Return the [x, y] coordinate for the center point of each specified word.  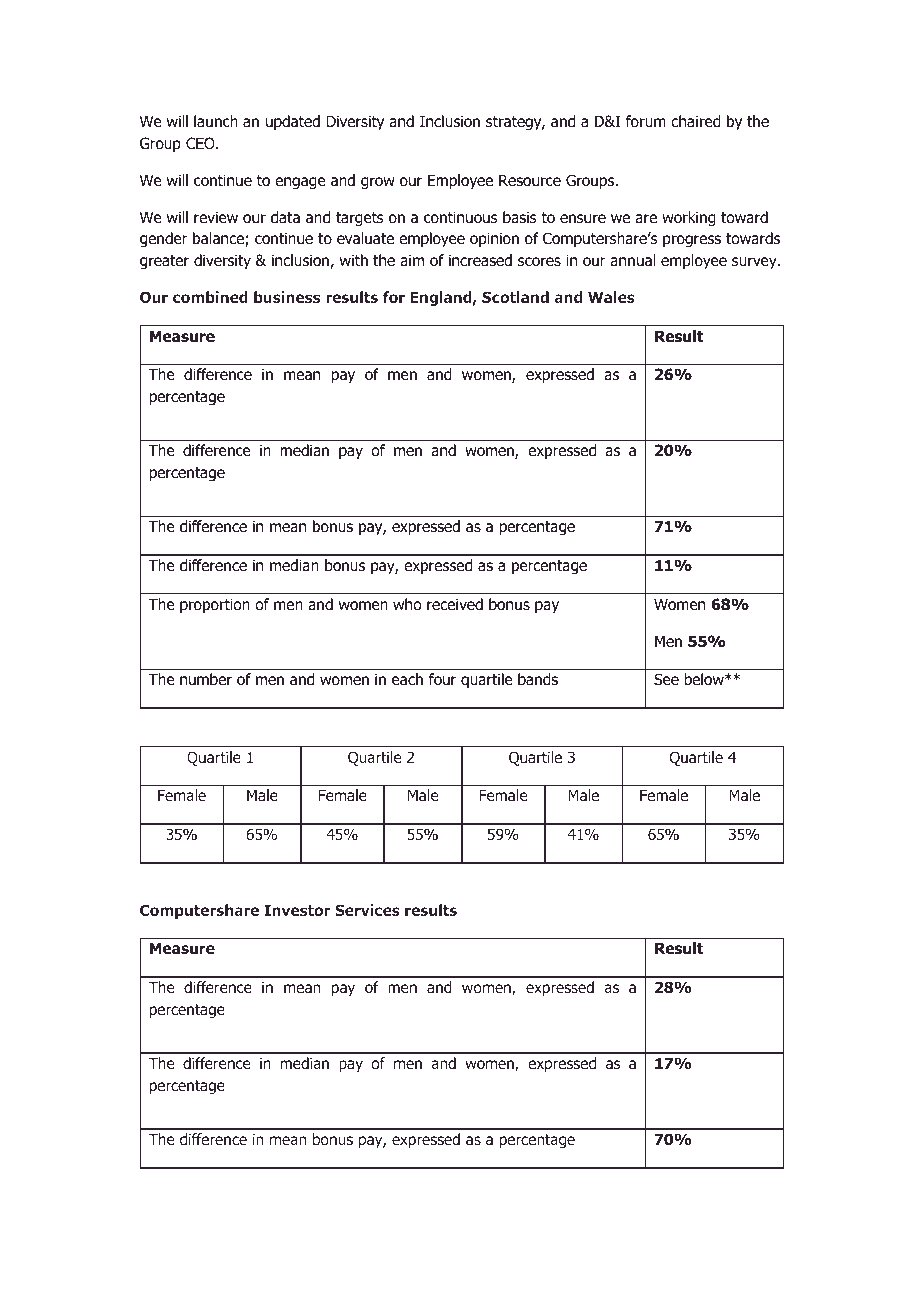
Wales [611, 297]
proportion [215, 605]
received [455, 604]
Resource [530, 180]
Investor [297, 910]
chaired [696, 121]
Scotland [515, 297]
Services [367, 910]
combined [210, 297]
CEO [201, 143]
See [666, 679]
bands [538, 679]
